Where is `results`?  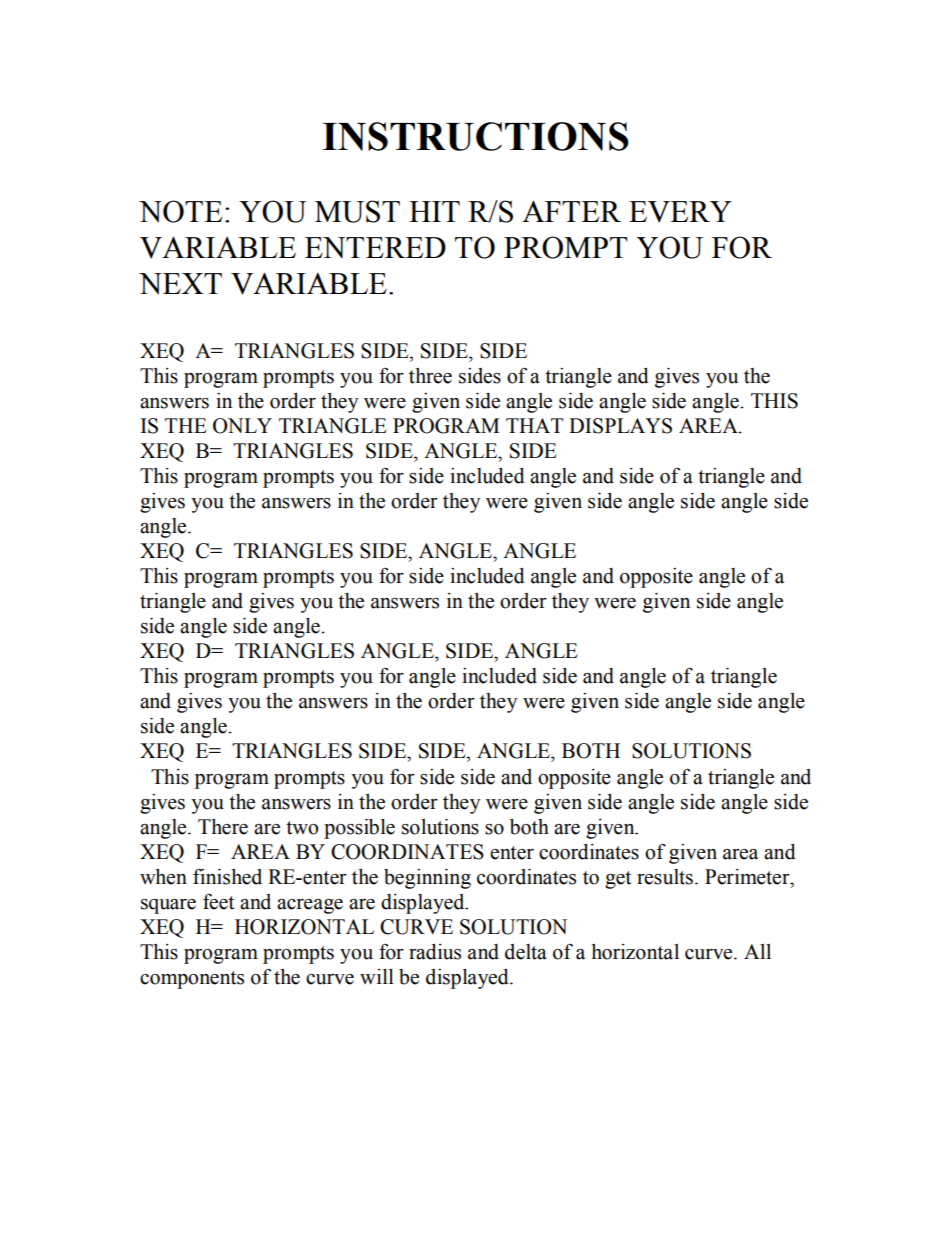 results is located at coordinates (665, 877).
